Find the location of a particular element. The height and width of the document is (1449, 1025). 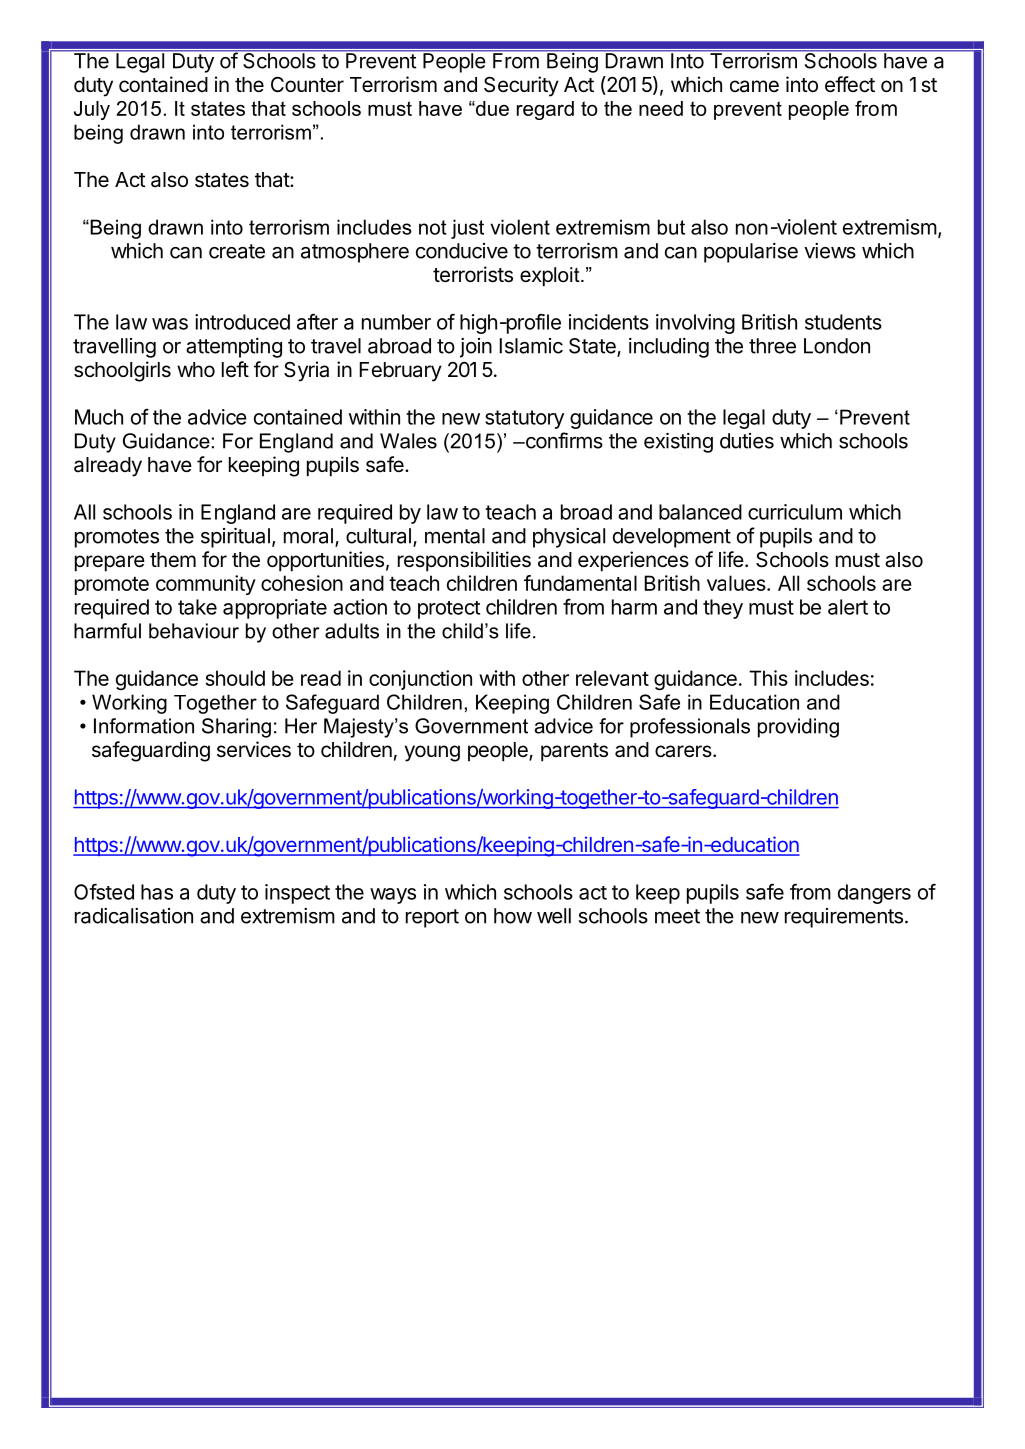

three is located at coordinates (772, 346).
